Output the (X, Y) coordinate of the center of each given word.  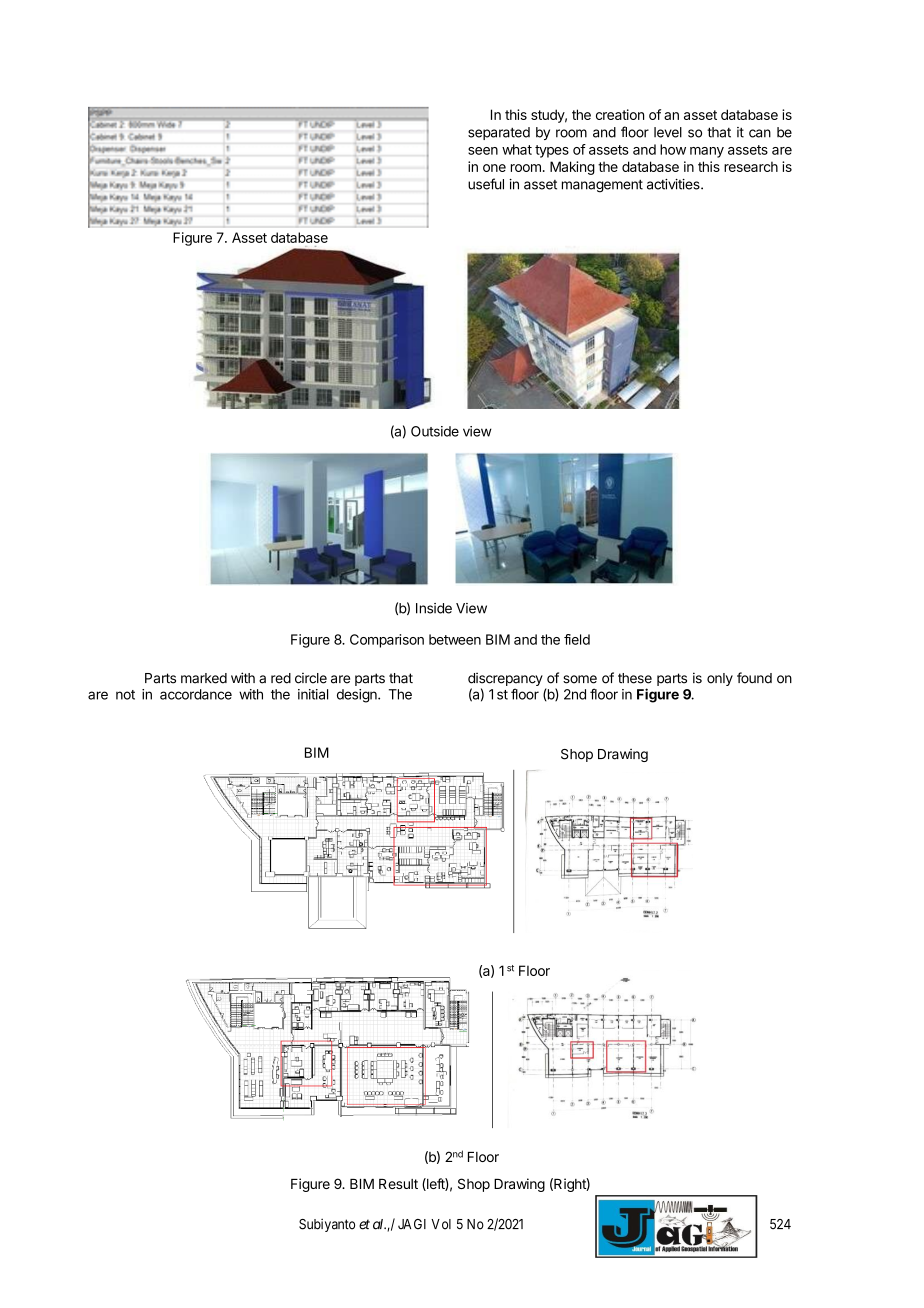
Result (398, 1184)
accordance (196, 694)
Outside (435, 431)
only (720, 679)
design (358, 696)
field (577, 639)
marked (204, 678)
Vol (441, 1224)
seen (483, 151)
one (494, 168)
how (673, 149)
